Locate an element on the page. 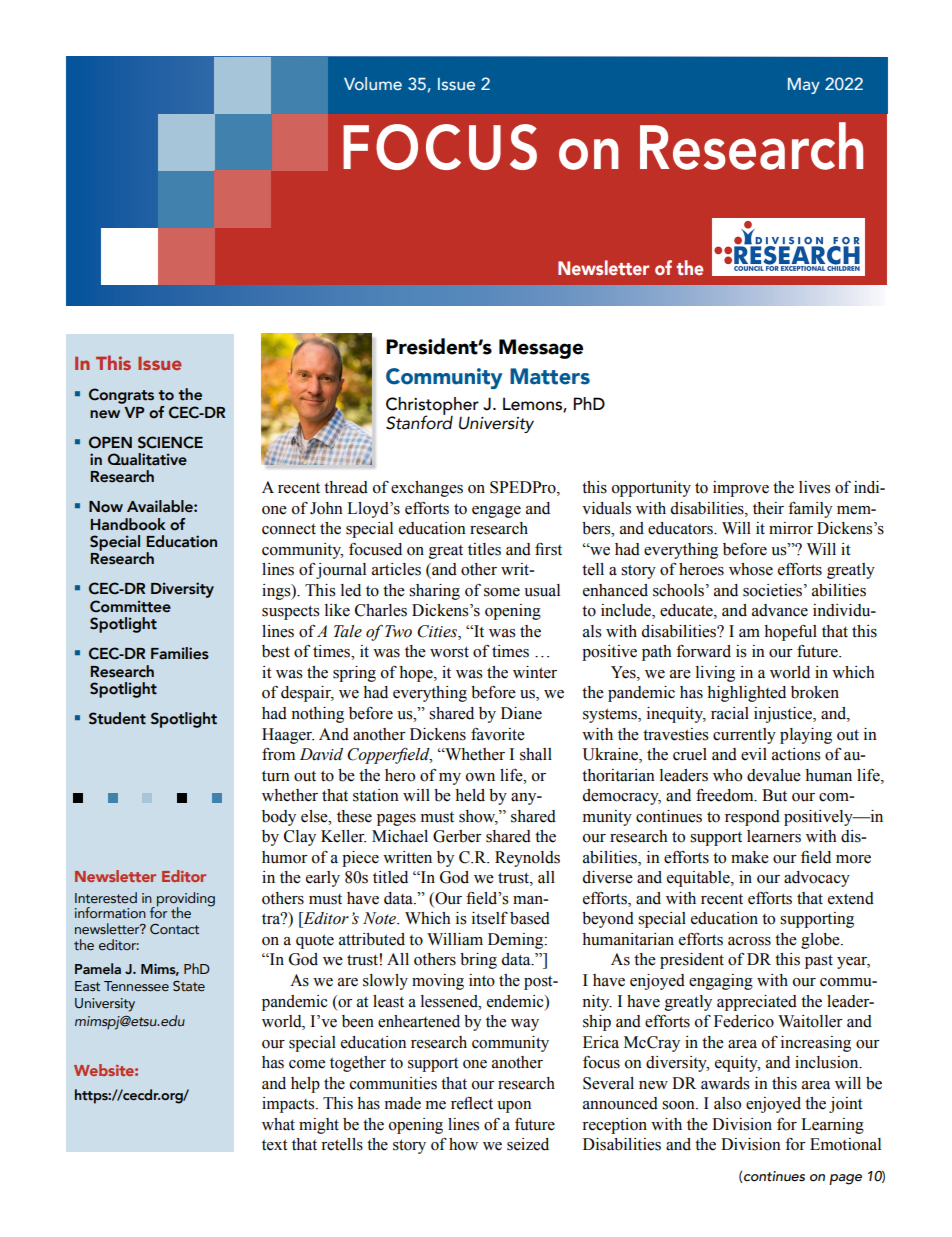 The height and width of the page is (1237, 952). Volume is located at coordinates (373, 83).
